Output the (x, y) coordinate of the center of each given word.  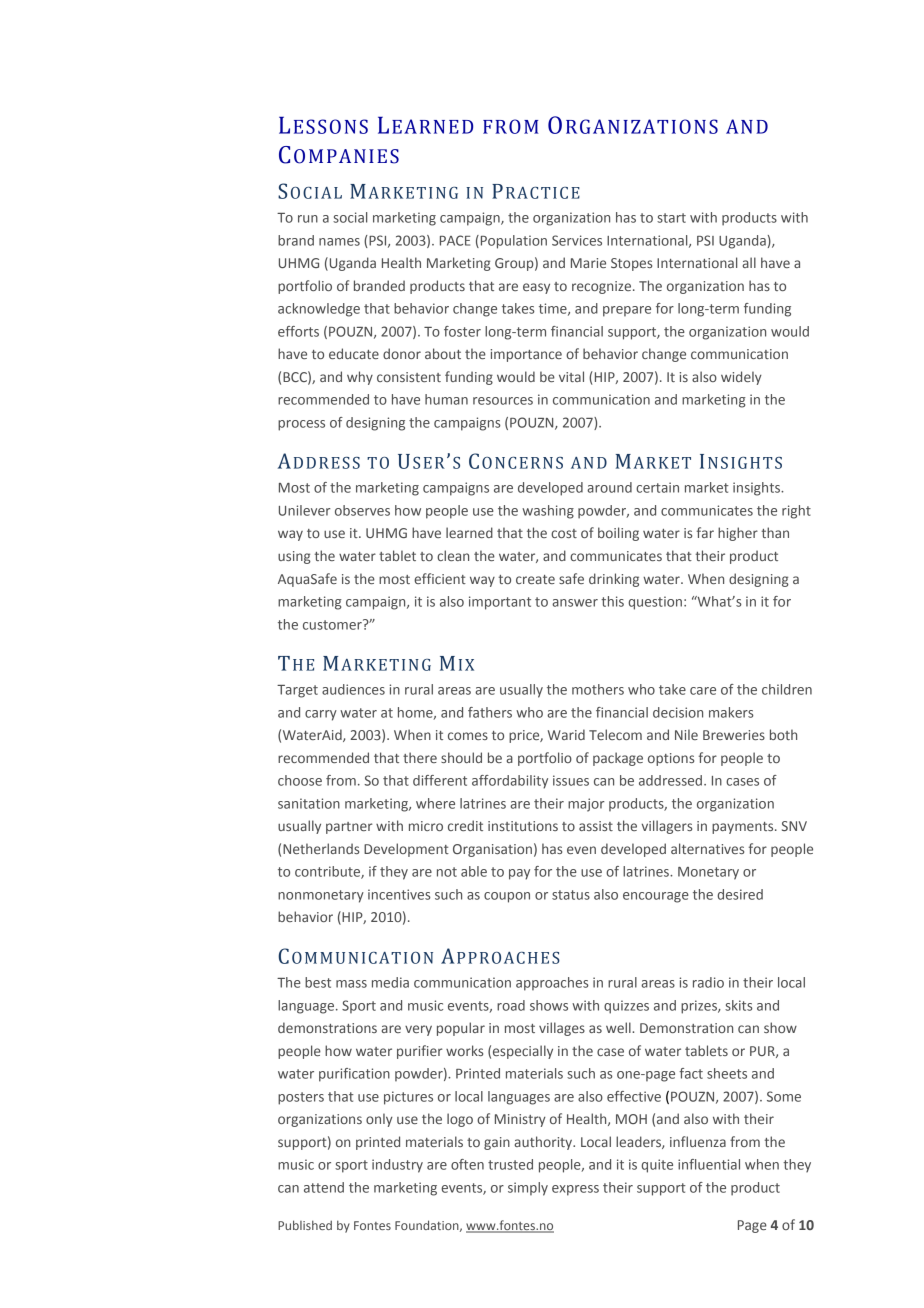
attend (324, 1187)
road (511, 1005)
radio (708, 982)
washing (548, 512)
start (671, 218)
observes (362, 510)
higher (738, 534)
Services (577, 240)
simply (528, 1189)
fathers (490, 712)
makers (731, 712)
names (339, 242)
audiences (353, 689)
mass (351, 984)
